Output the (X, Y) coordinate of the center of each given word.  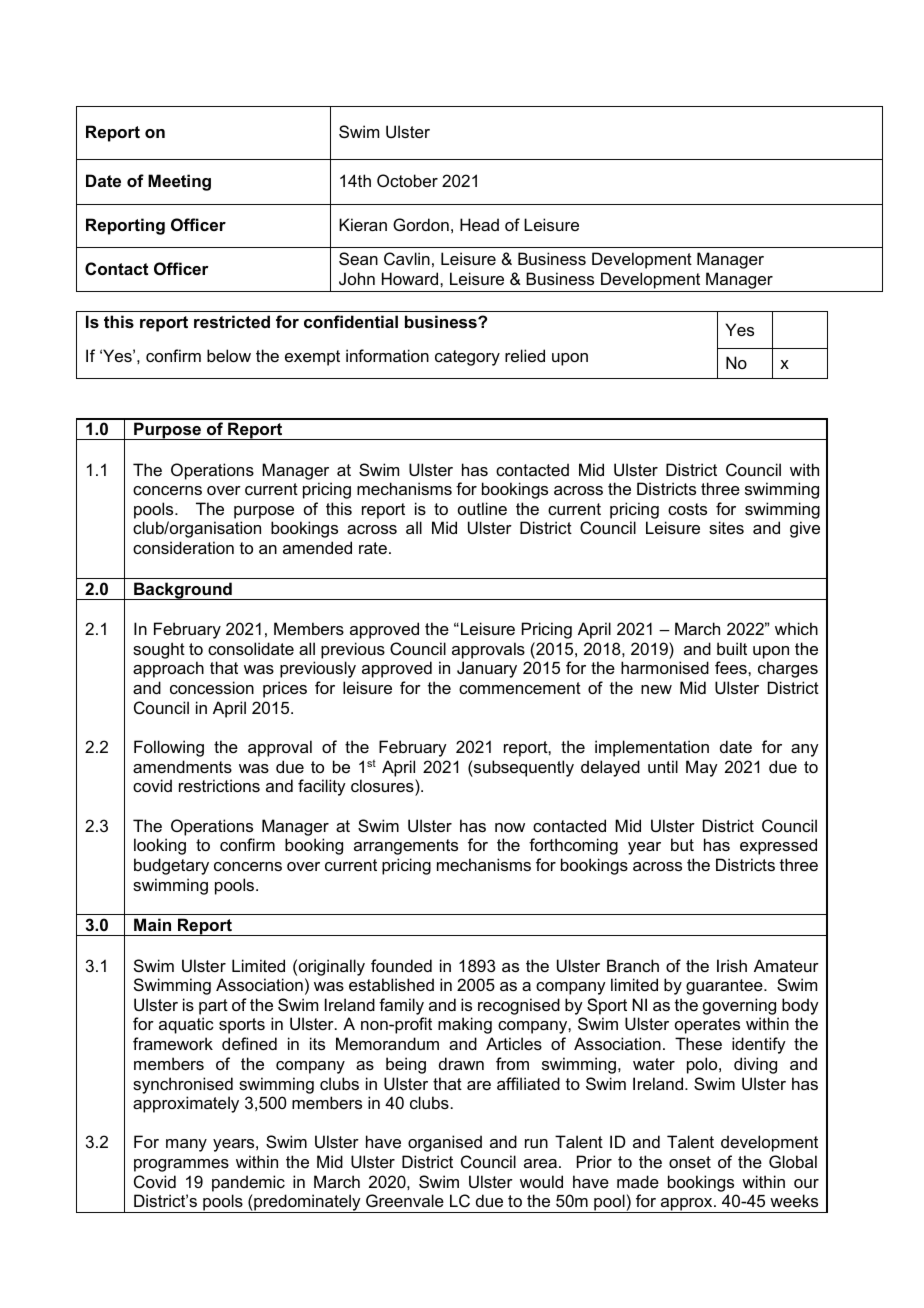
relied (525, 355)
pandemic (248, 1183)
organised (445, 1143)
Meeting (179, 182)
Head (479, 224)
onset (690, 1162)
